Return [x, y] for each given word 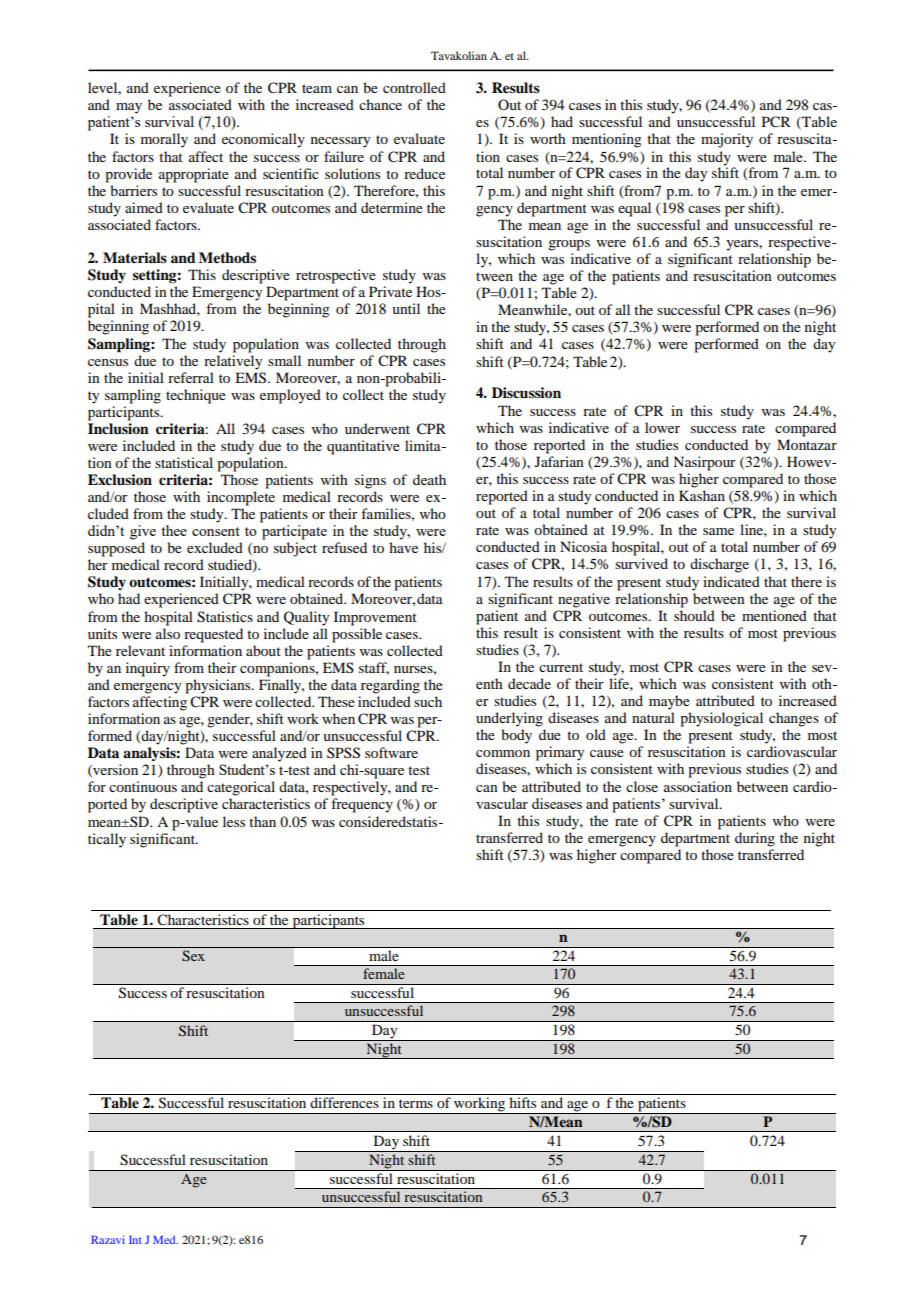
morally [164, 140]
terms [416, 1103]
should [694, 615]
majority [727, 140]
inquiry [148, 669]
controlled [414, 87]
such [428, 701]
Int [135, 1240]
